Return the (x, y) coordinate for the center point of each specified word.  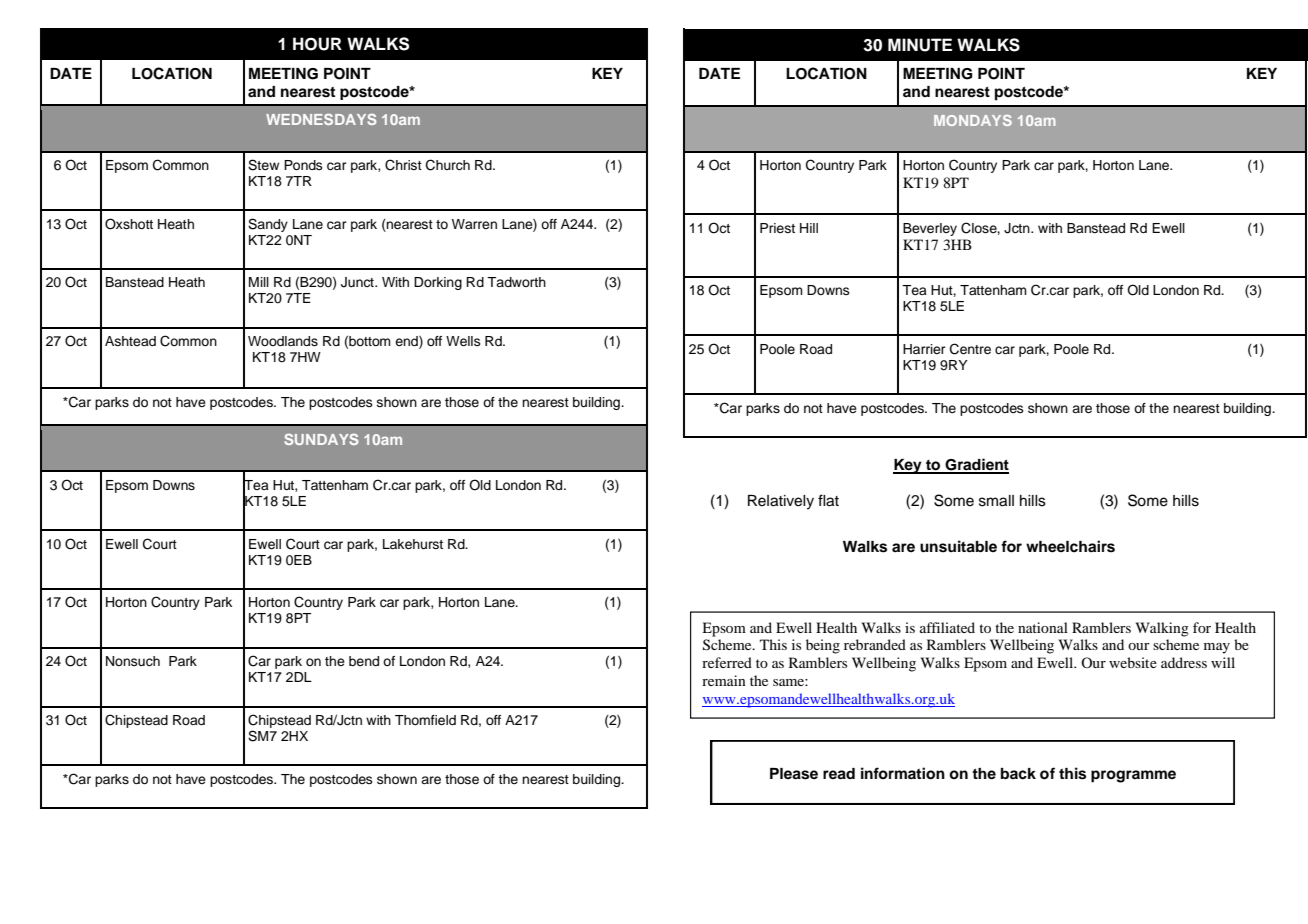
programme (1133, 776)
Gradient (976, 465)
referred (727, 662)
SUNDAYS (321, 439)
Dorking (438, 283)
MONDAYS (973, 120)
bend (364, 661)
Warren (474, 224)
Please (794, 774)
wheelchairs (1070, 546)
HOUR (317, 44)
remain (724, 680)
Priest (777, 228)
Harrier (924, 349)
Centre (970, 349)
